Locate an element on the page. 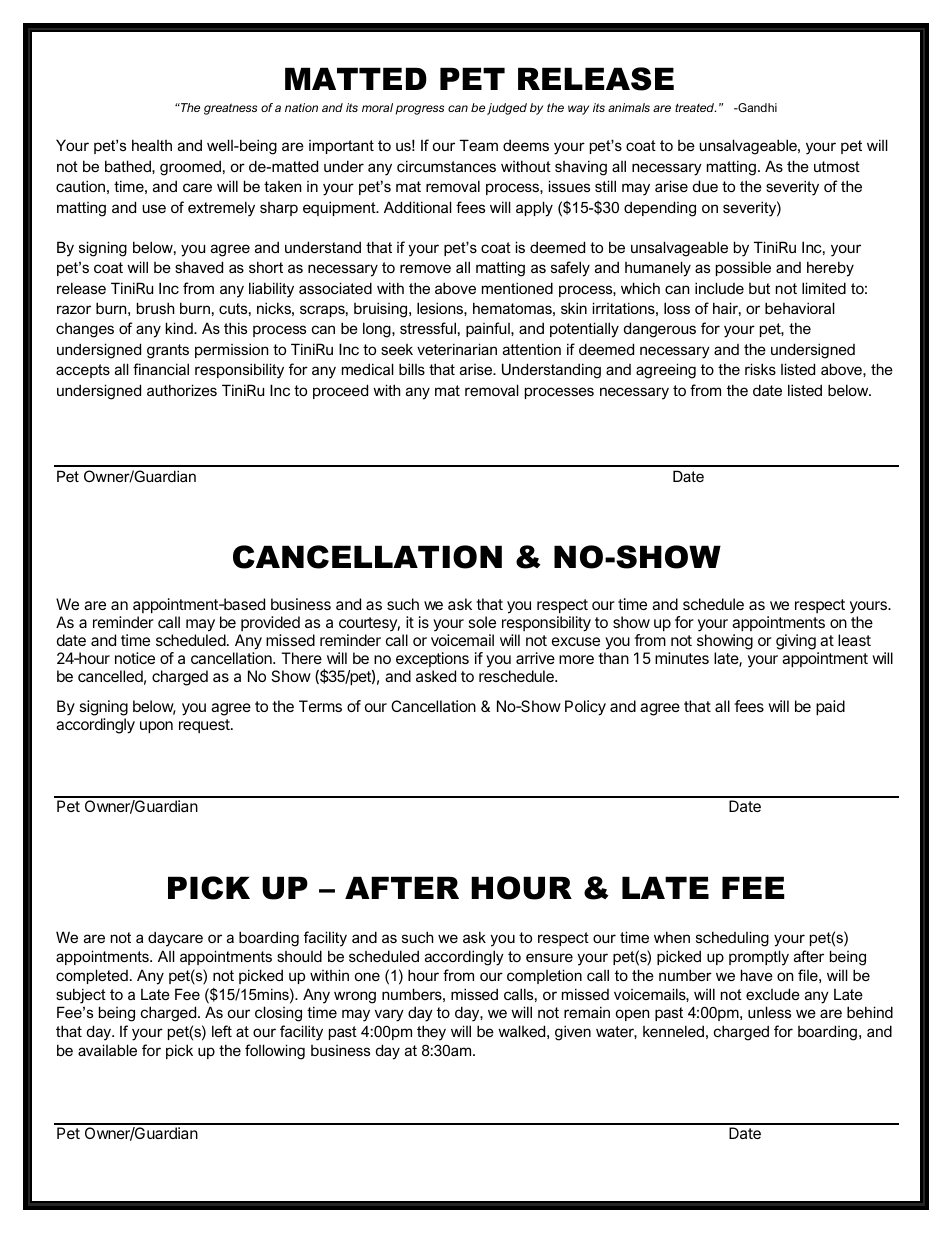 The height and width of the page is (1233, 952). Gandhi is located at coordinates (756, 107).
